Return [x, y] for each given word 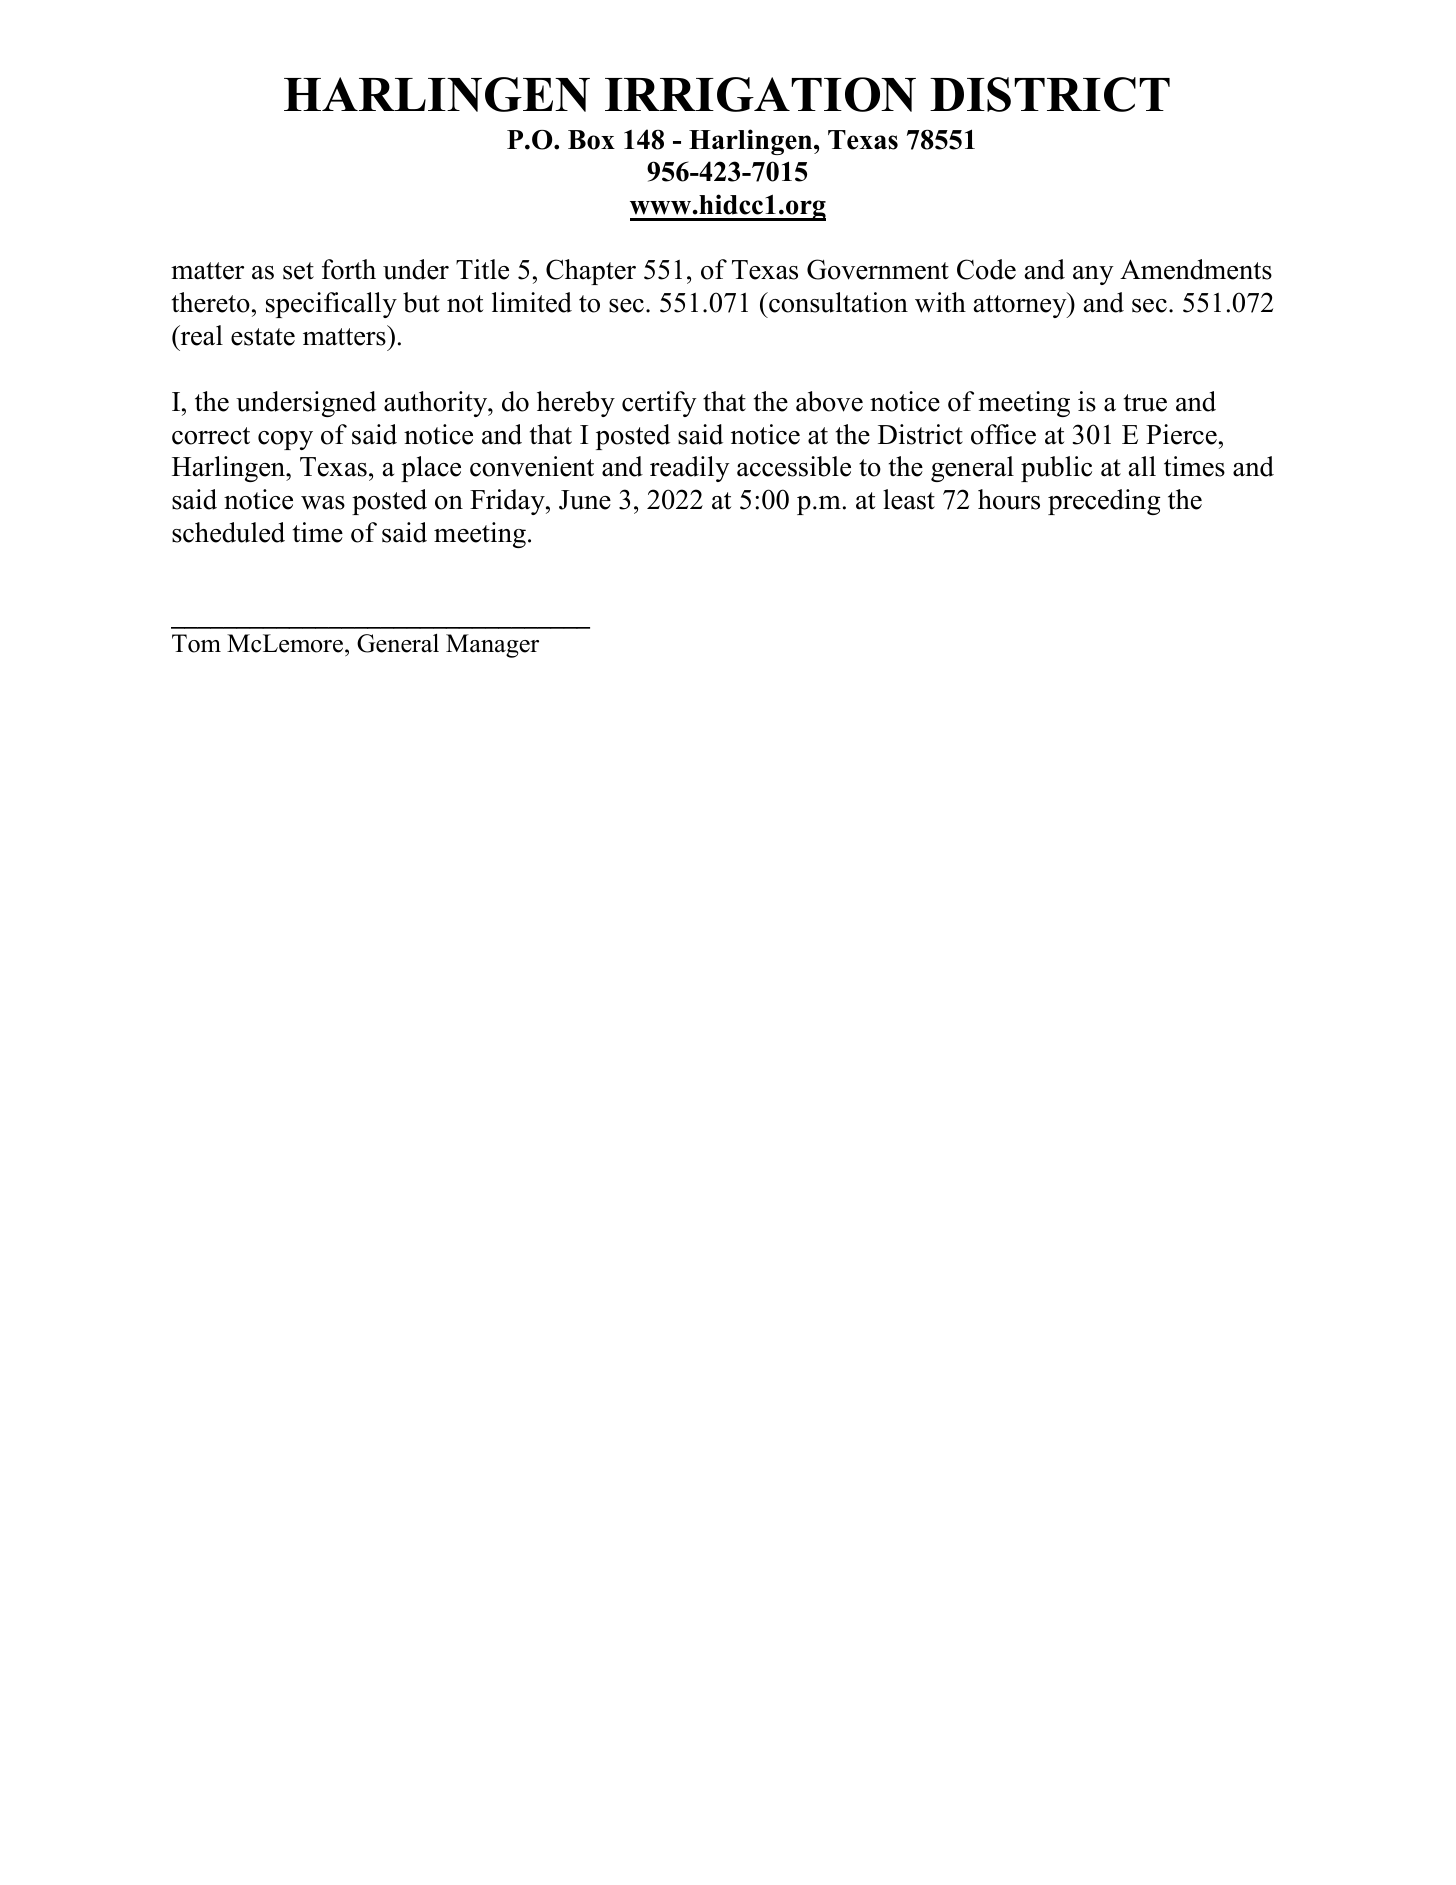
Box [591, 140]
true [1145, 403]
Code [986, 269]
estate [263, 337]
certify [659, 404]
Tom [196, 643]
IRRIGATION [760, 94]
